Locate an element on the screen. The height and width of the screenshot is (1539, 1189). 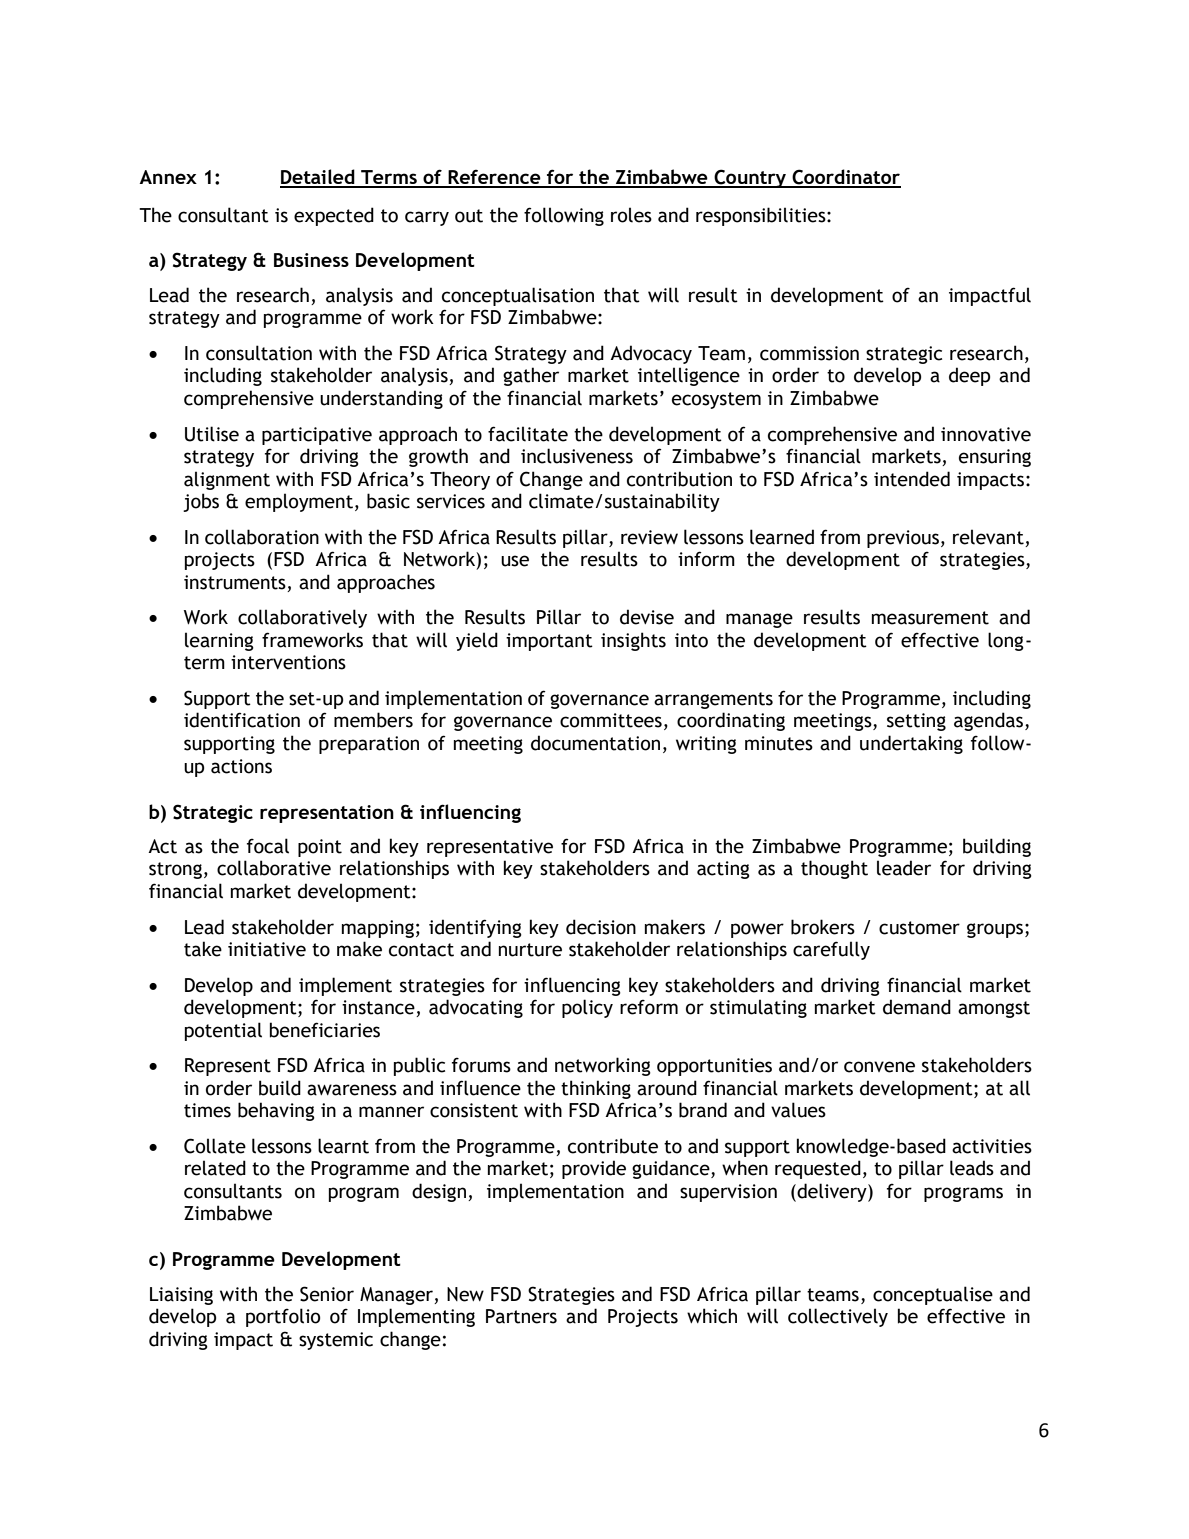
demand is located at coordinates (917, 1007).
